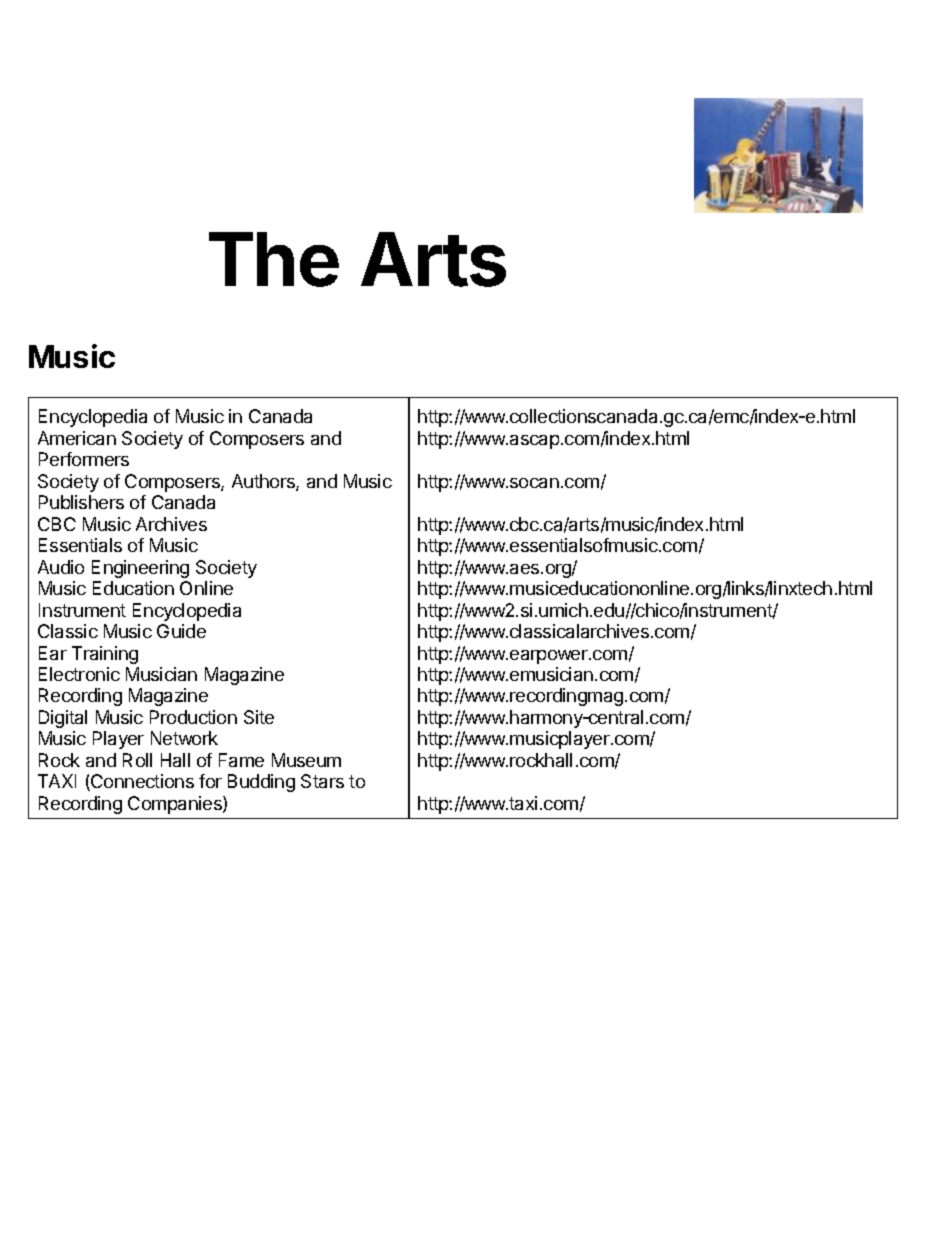 The image size is (952, 1233). What do you see at coordinates (193, 717) in the screenshot?
I see `Production` at bounding box center [193, 717].
